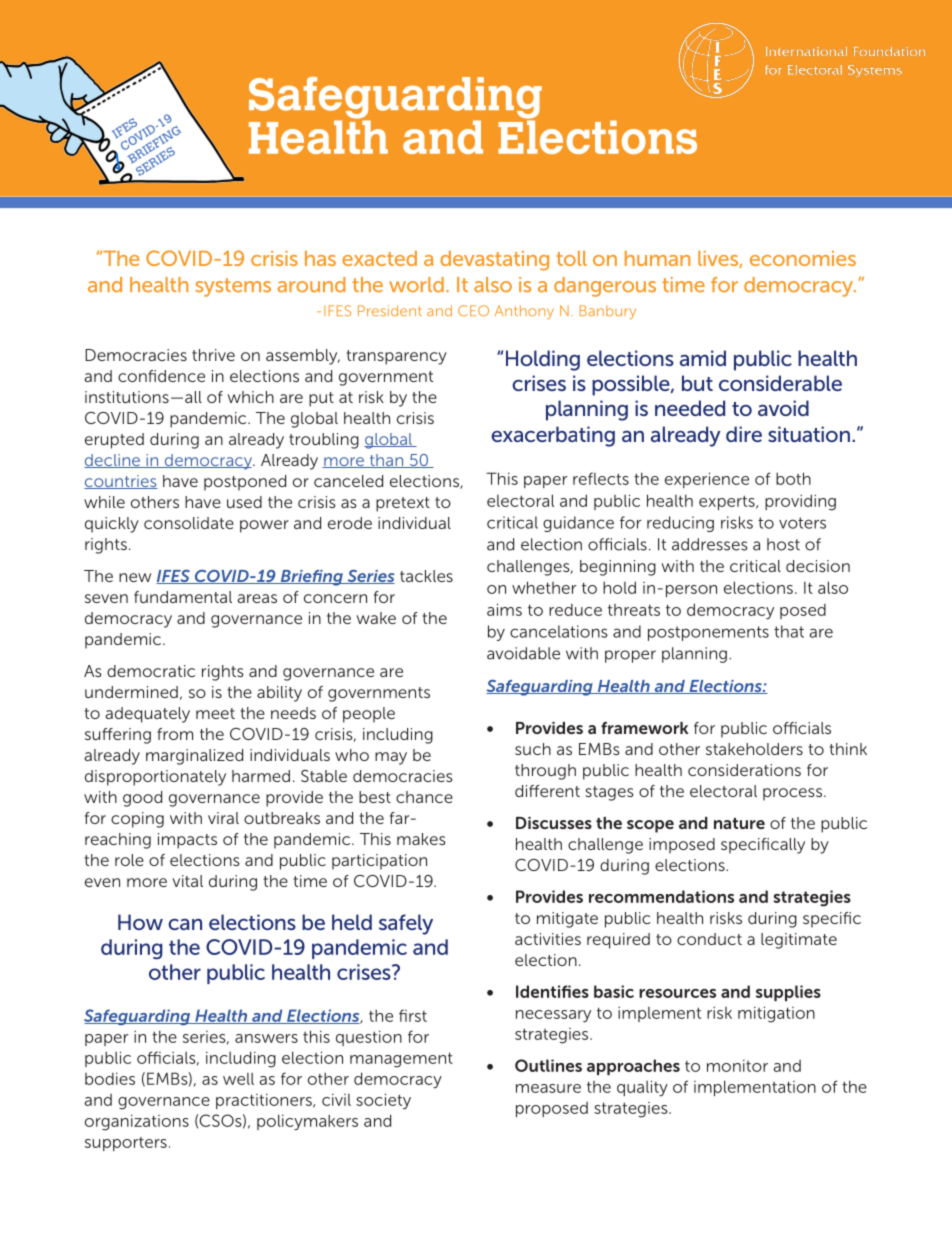 This screenshot has height=1233, width=952. I want to click on such, so click(533, 749).
